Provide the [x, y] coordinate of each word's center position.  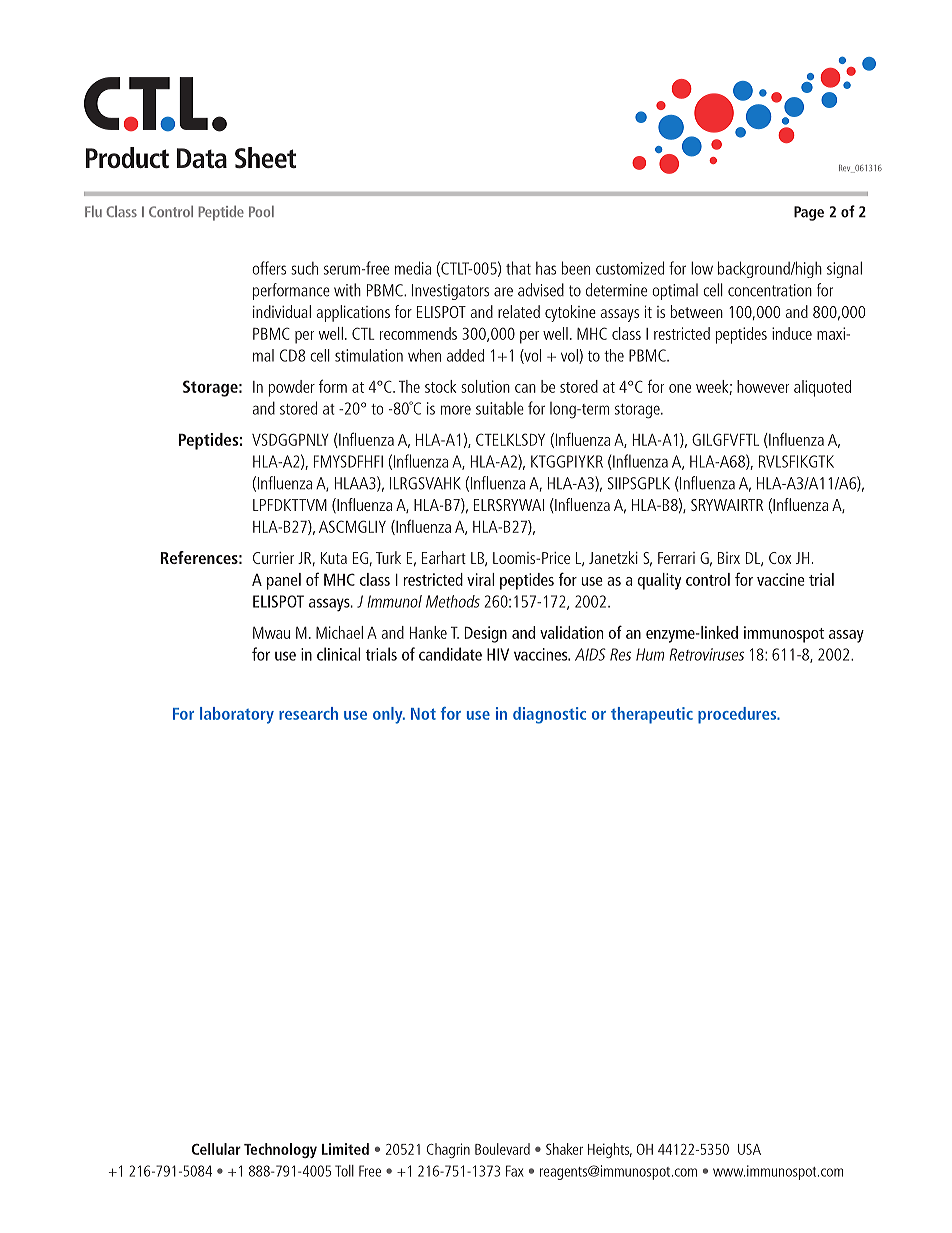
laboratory [237, 715]
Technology [280, 1150]
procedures [738, 715]
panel [284, 581]
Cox [780, 558]
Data [202, 158]
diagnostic [549, 715]
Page [809, 213]
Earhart [444, 557]
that [518, 268]
